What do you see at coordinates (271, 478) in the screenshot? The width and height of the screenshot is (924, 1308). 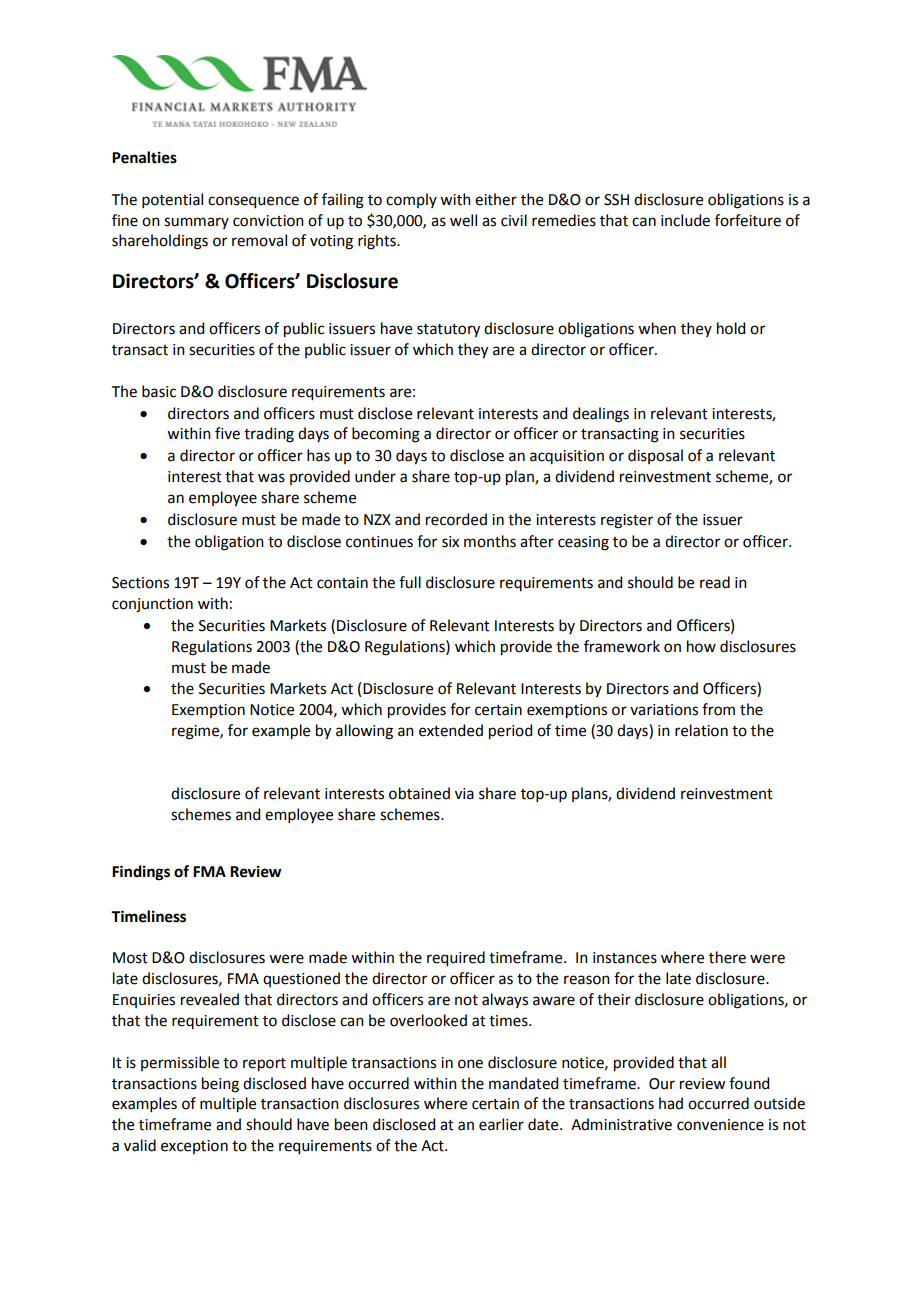 I see `was` at bounding box center [271, 478].
